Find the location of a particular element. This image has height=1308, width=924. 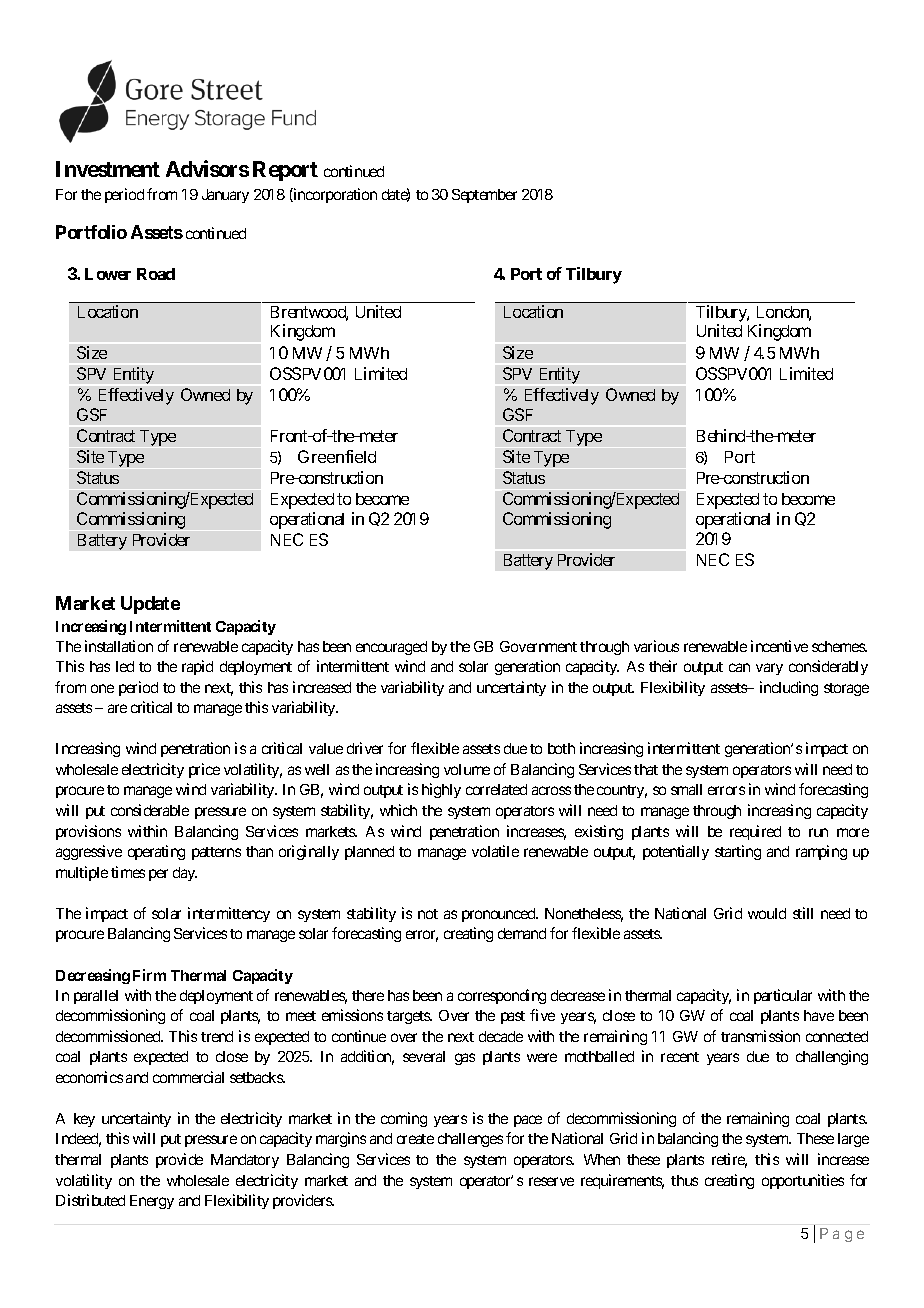

January is located at coordinates (225, 196).
